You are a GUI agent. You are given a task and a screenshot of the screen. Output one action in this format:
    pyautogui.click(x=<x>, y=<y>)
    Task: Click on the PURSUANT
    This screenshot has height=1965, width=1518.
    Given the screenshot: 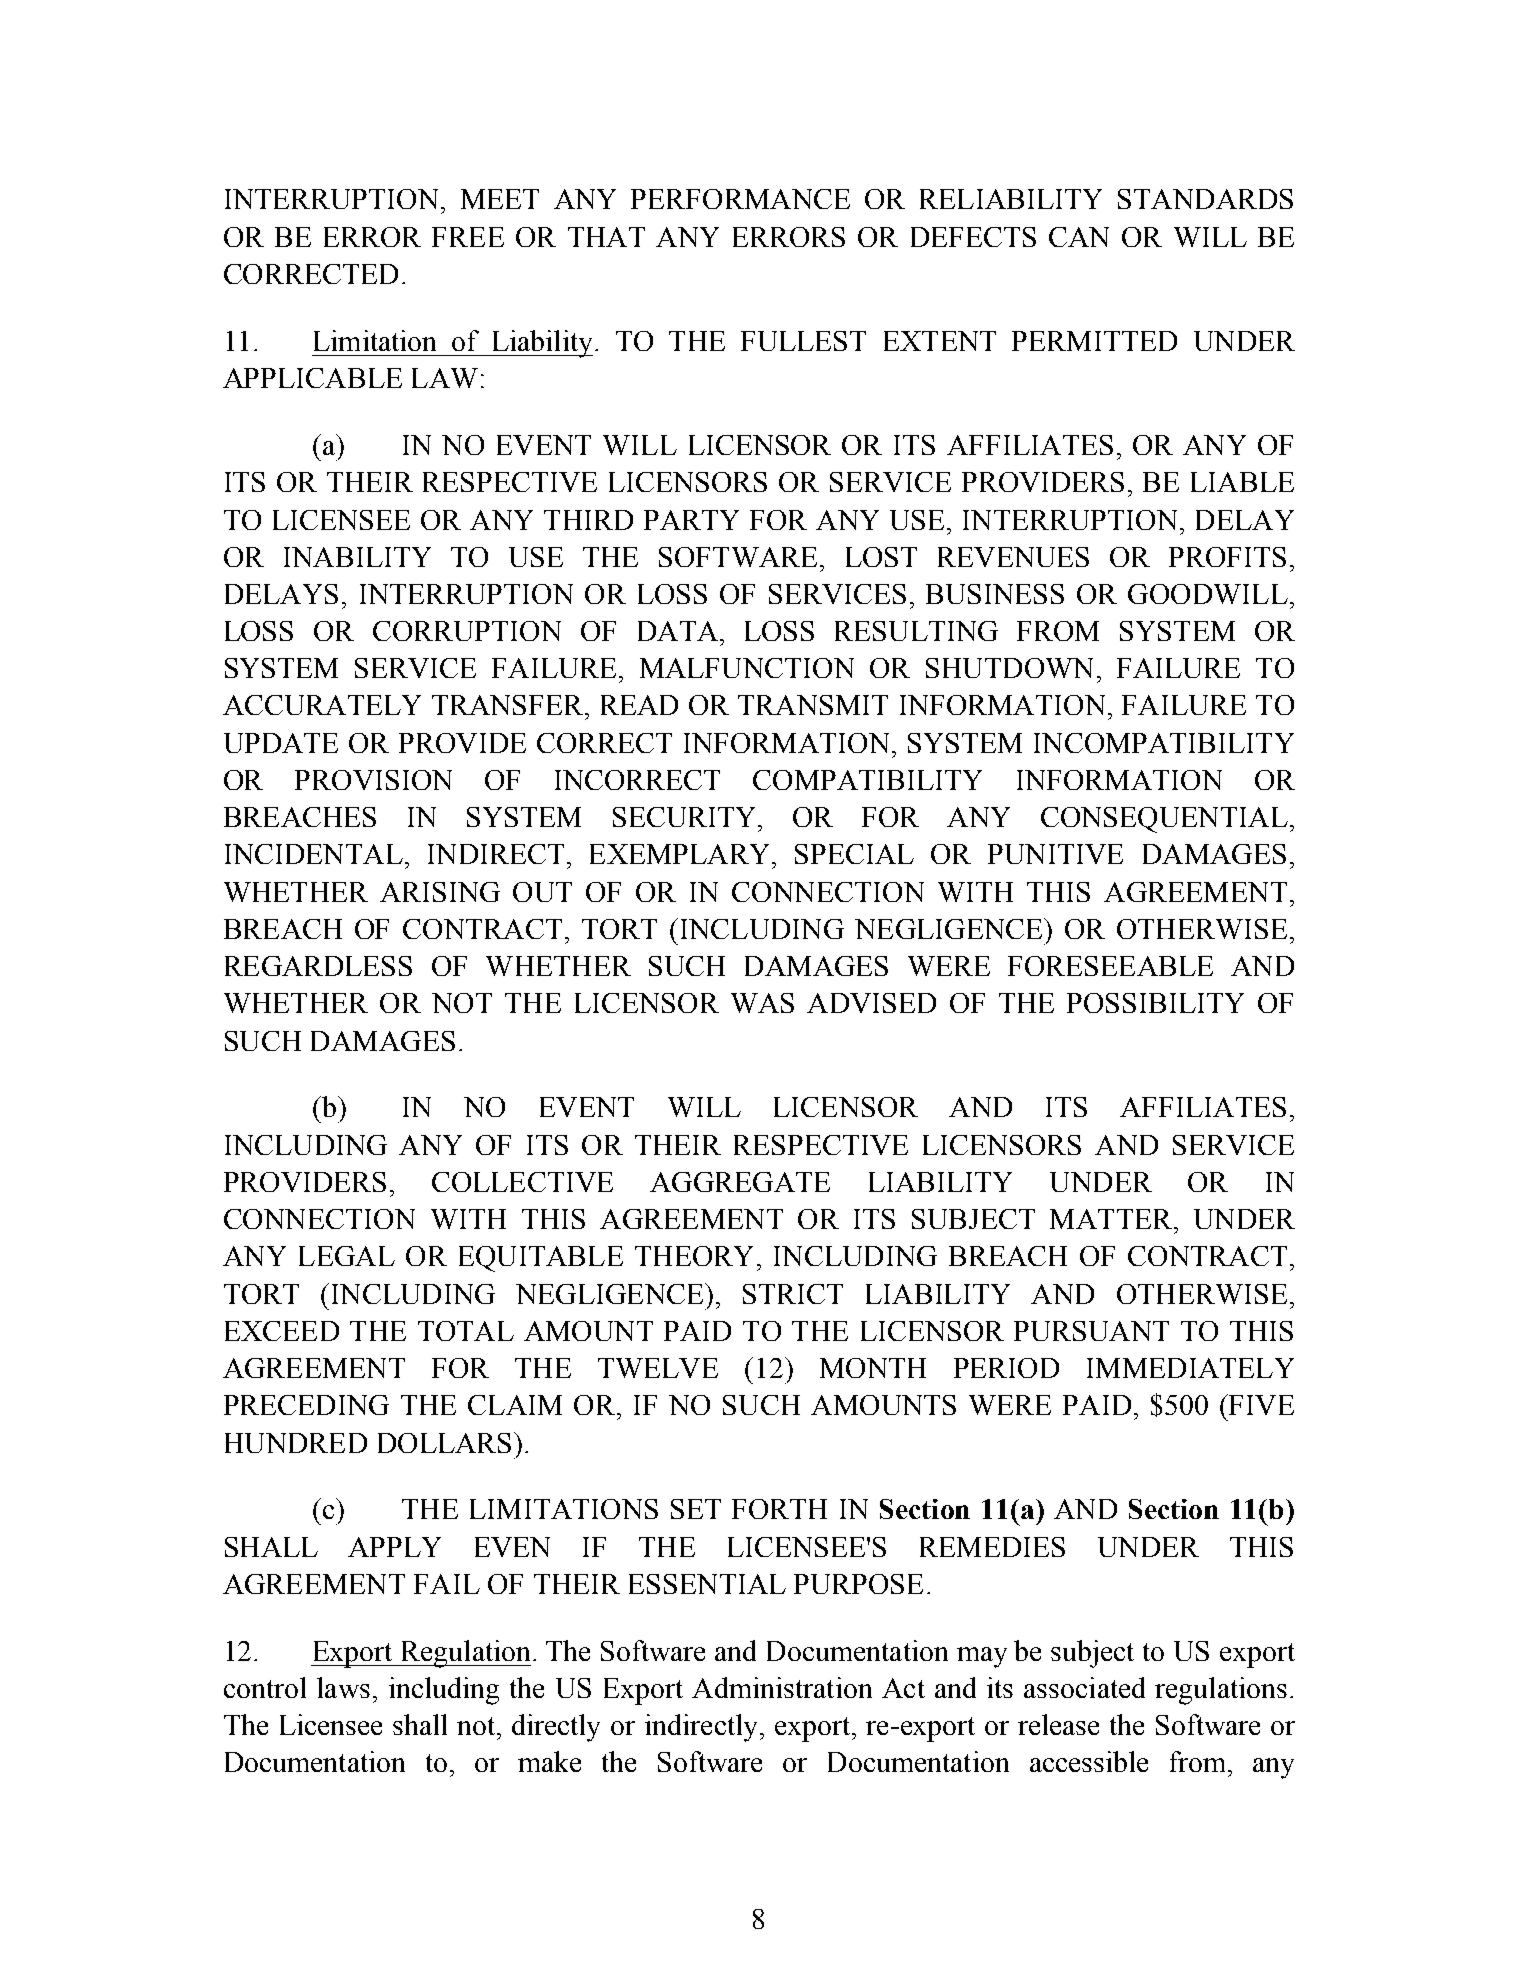 What is the action you would take?
    pyautogui.click(x=1091, y=1331)
